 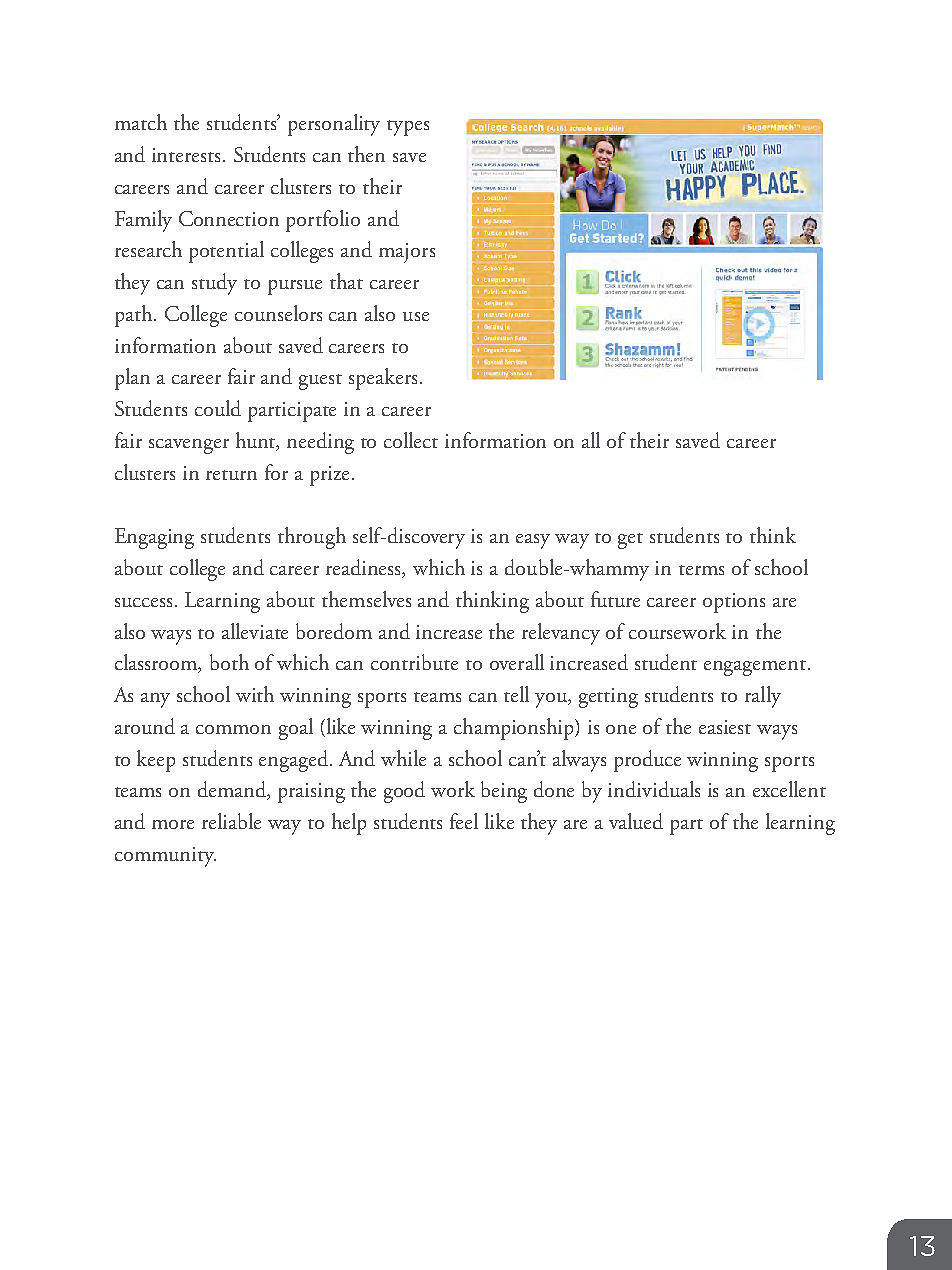 I want to click on types, so click(x=408, y=128).
